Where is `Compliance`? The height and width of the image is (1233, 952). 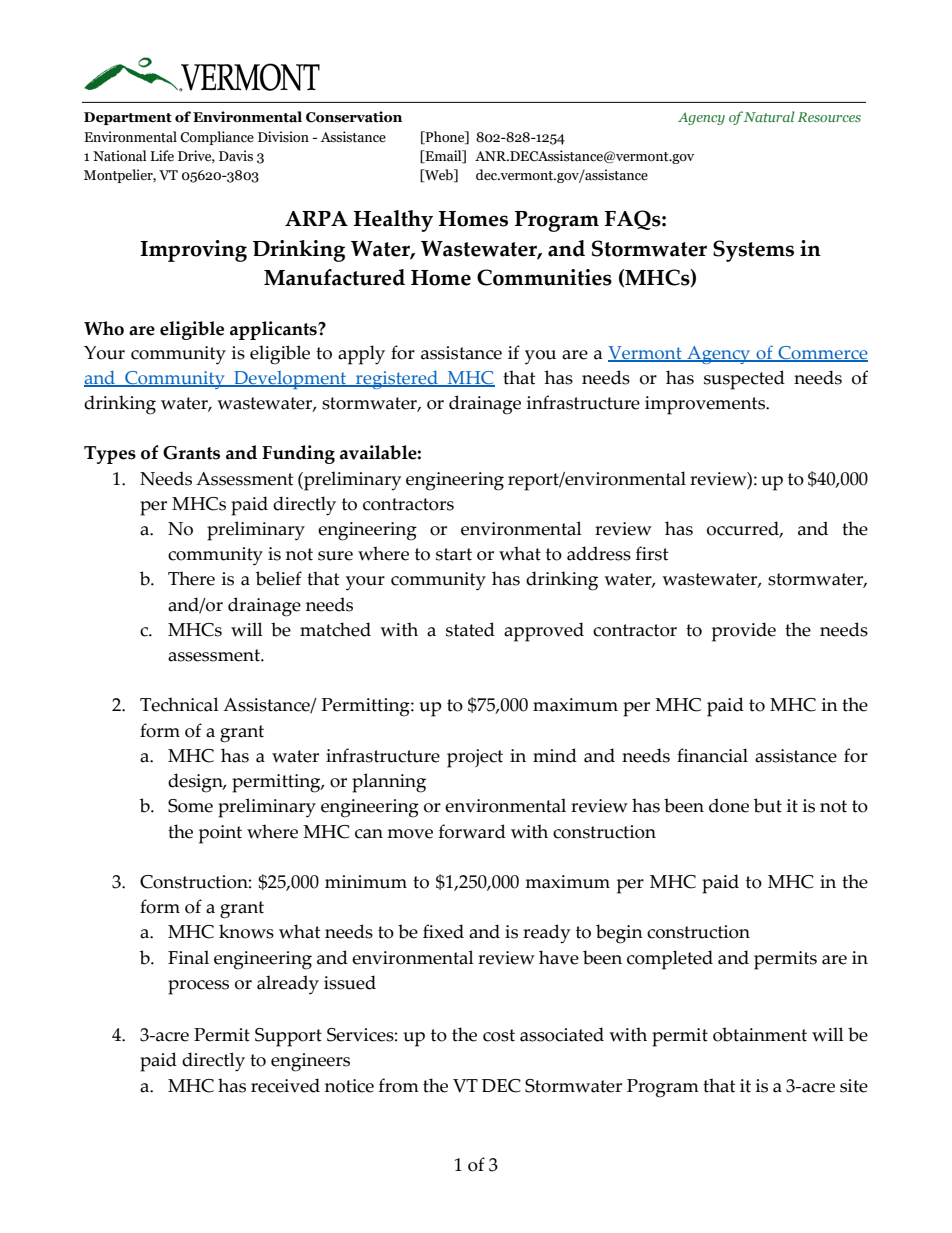
Compliance is located at coordinates (217, 138).
